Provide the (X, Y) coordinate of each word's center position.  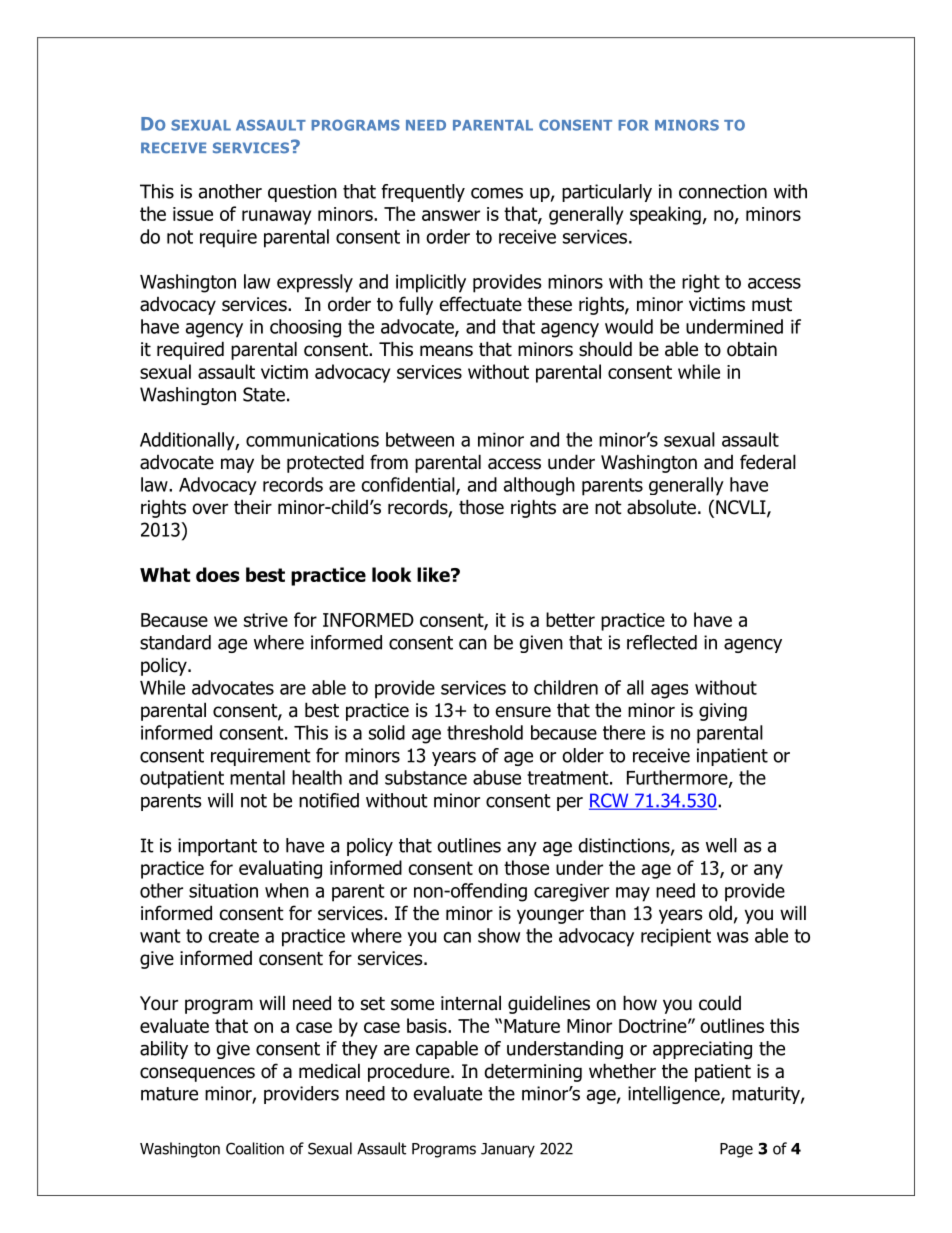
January (508, 1150)
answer (451, 215)
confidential (409, 485)
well (721, 845)
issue (193, 214)
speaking (665, 215)
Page (736, 1150)
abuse (497, 777)
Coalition (255, 1148)
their (253, 507)
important (217, 847)
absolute (661, 507)
